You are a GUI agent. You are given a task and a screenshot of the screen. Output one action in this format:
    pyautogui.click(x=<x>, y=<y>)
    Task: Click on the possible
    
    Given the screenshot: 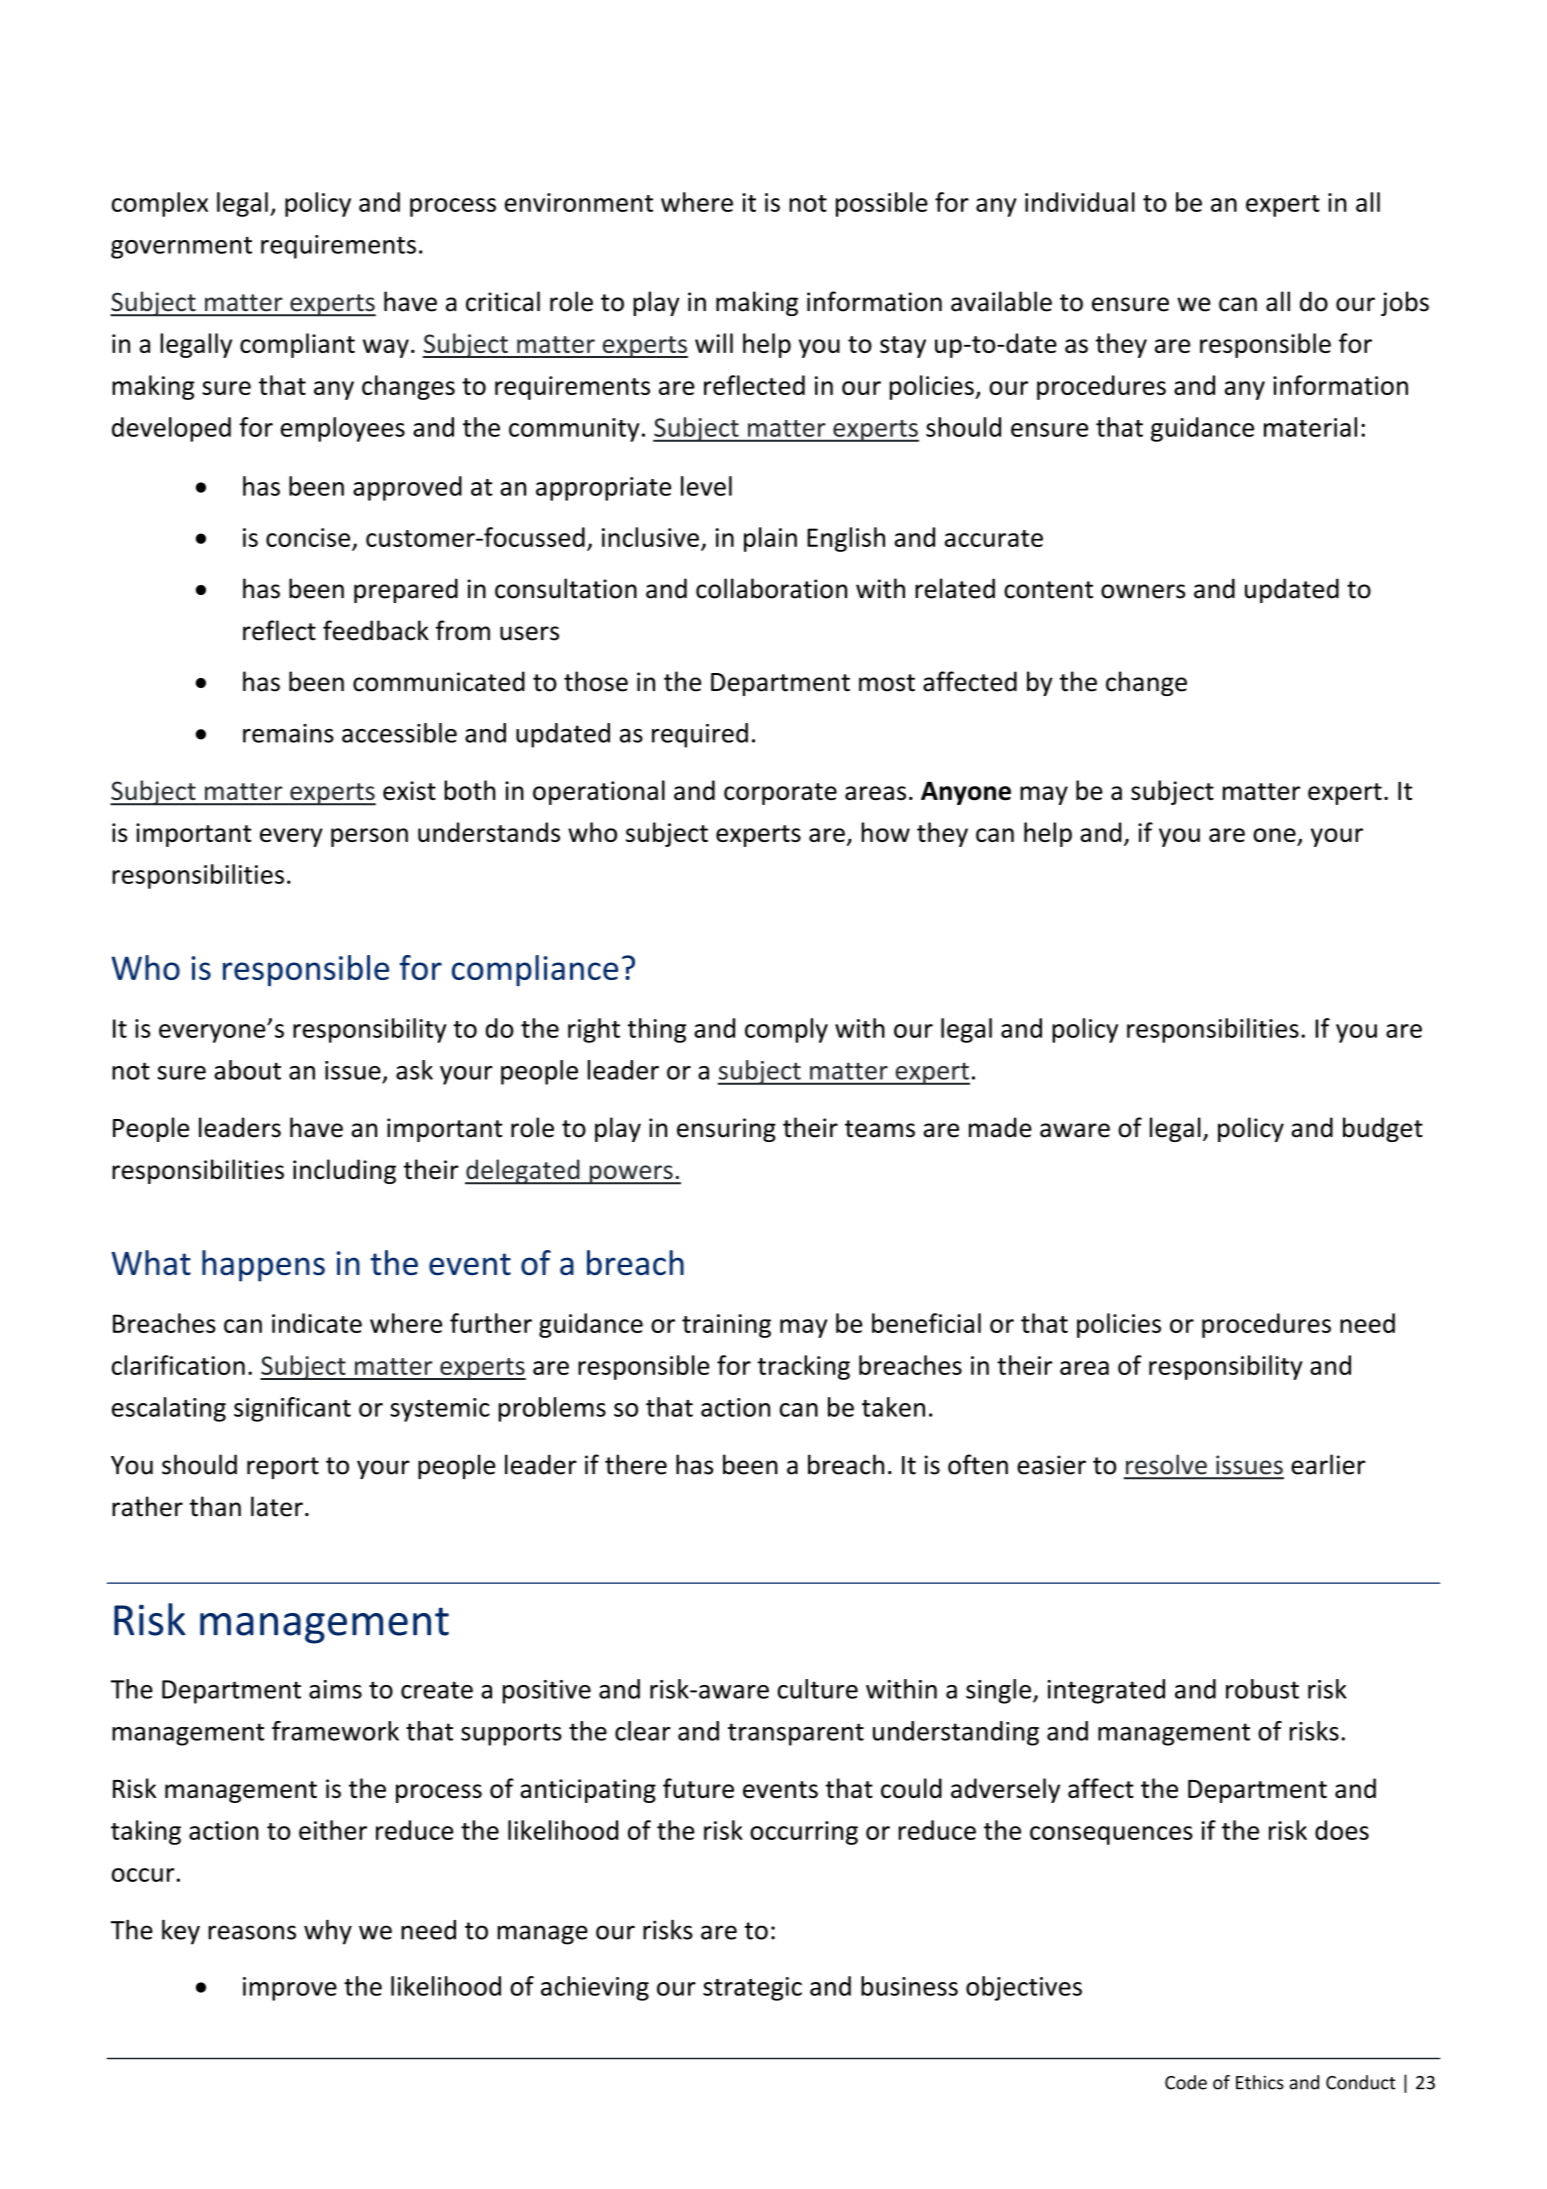 What is the action you would take?
    pyautogui.click(x=882, y=204)
